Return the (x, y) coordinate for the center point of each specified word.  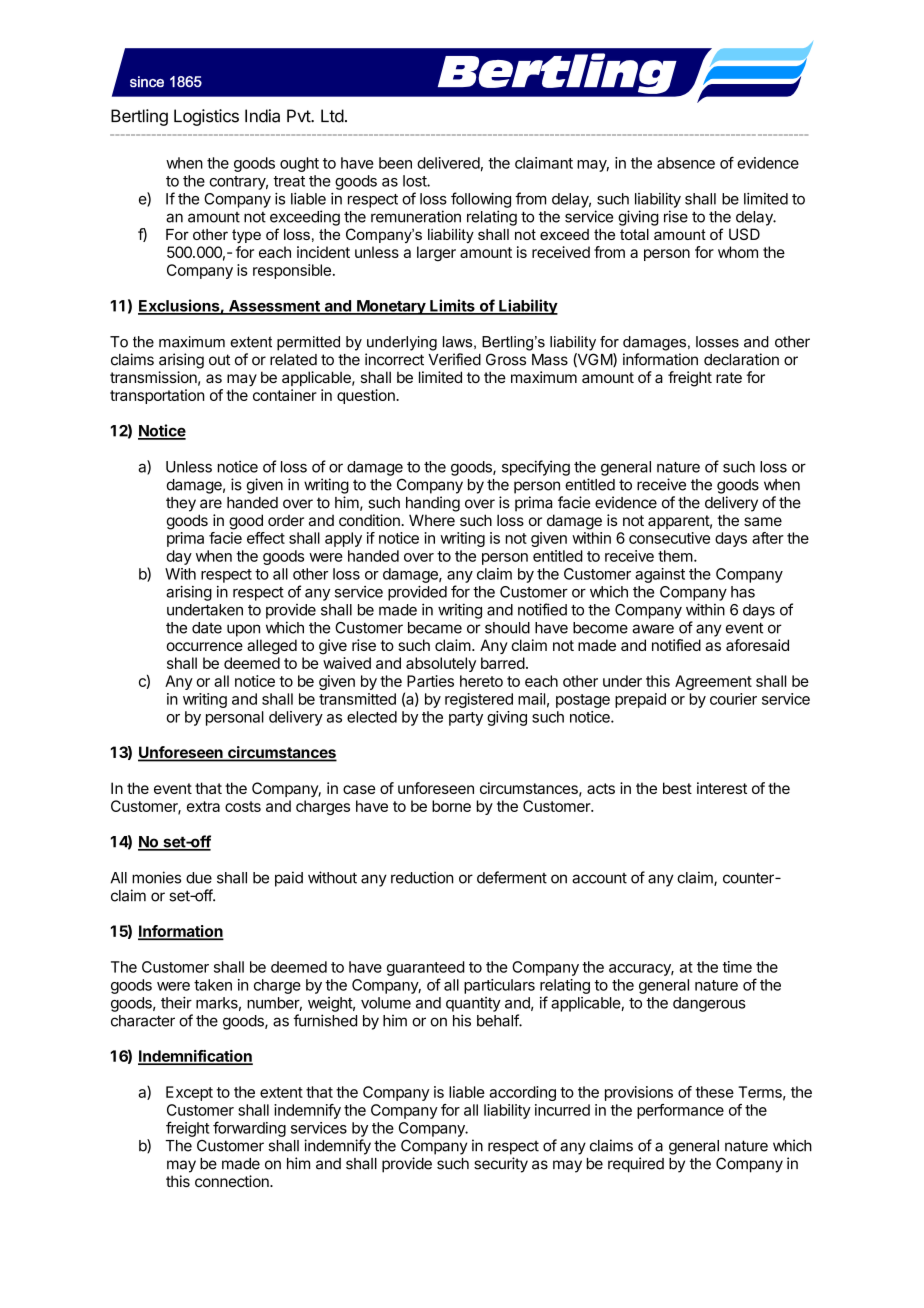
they (181, 504)
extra (203, 806)
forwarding (249, 1129)
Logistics (206, 117)
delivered (448, 163)
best (677, 788)
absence (686, 163)
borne (451, 806)
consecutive (669, 538)
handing (433, 504)
